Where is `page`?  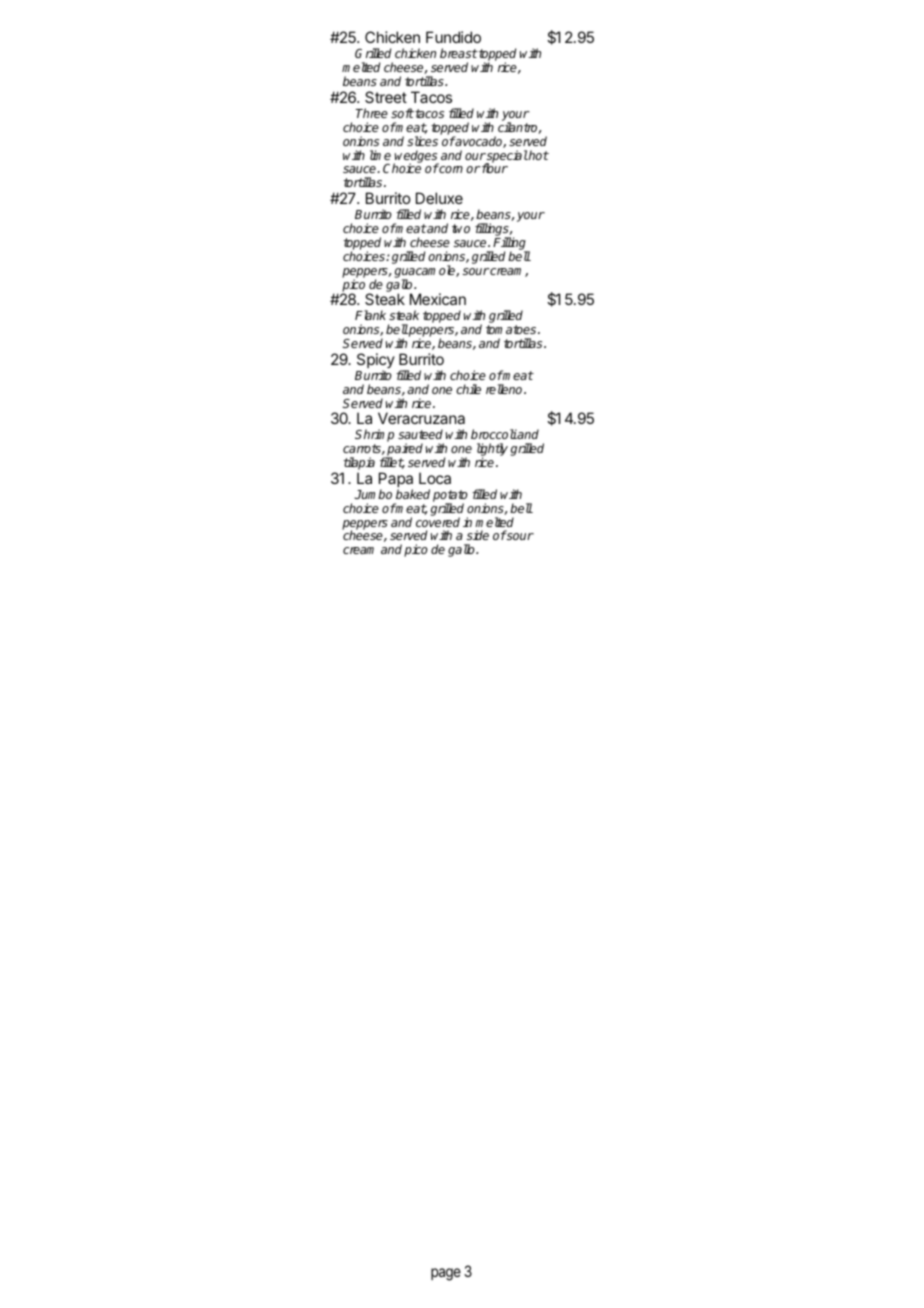
page is located at coordinates (446, 1274).
